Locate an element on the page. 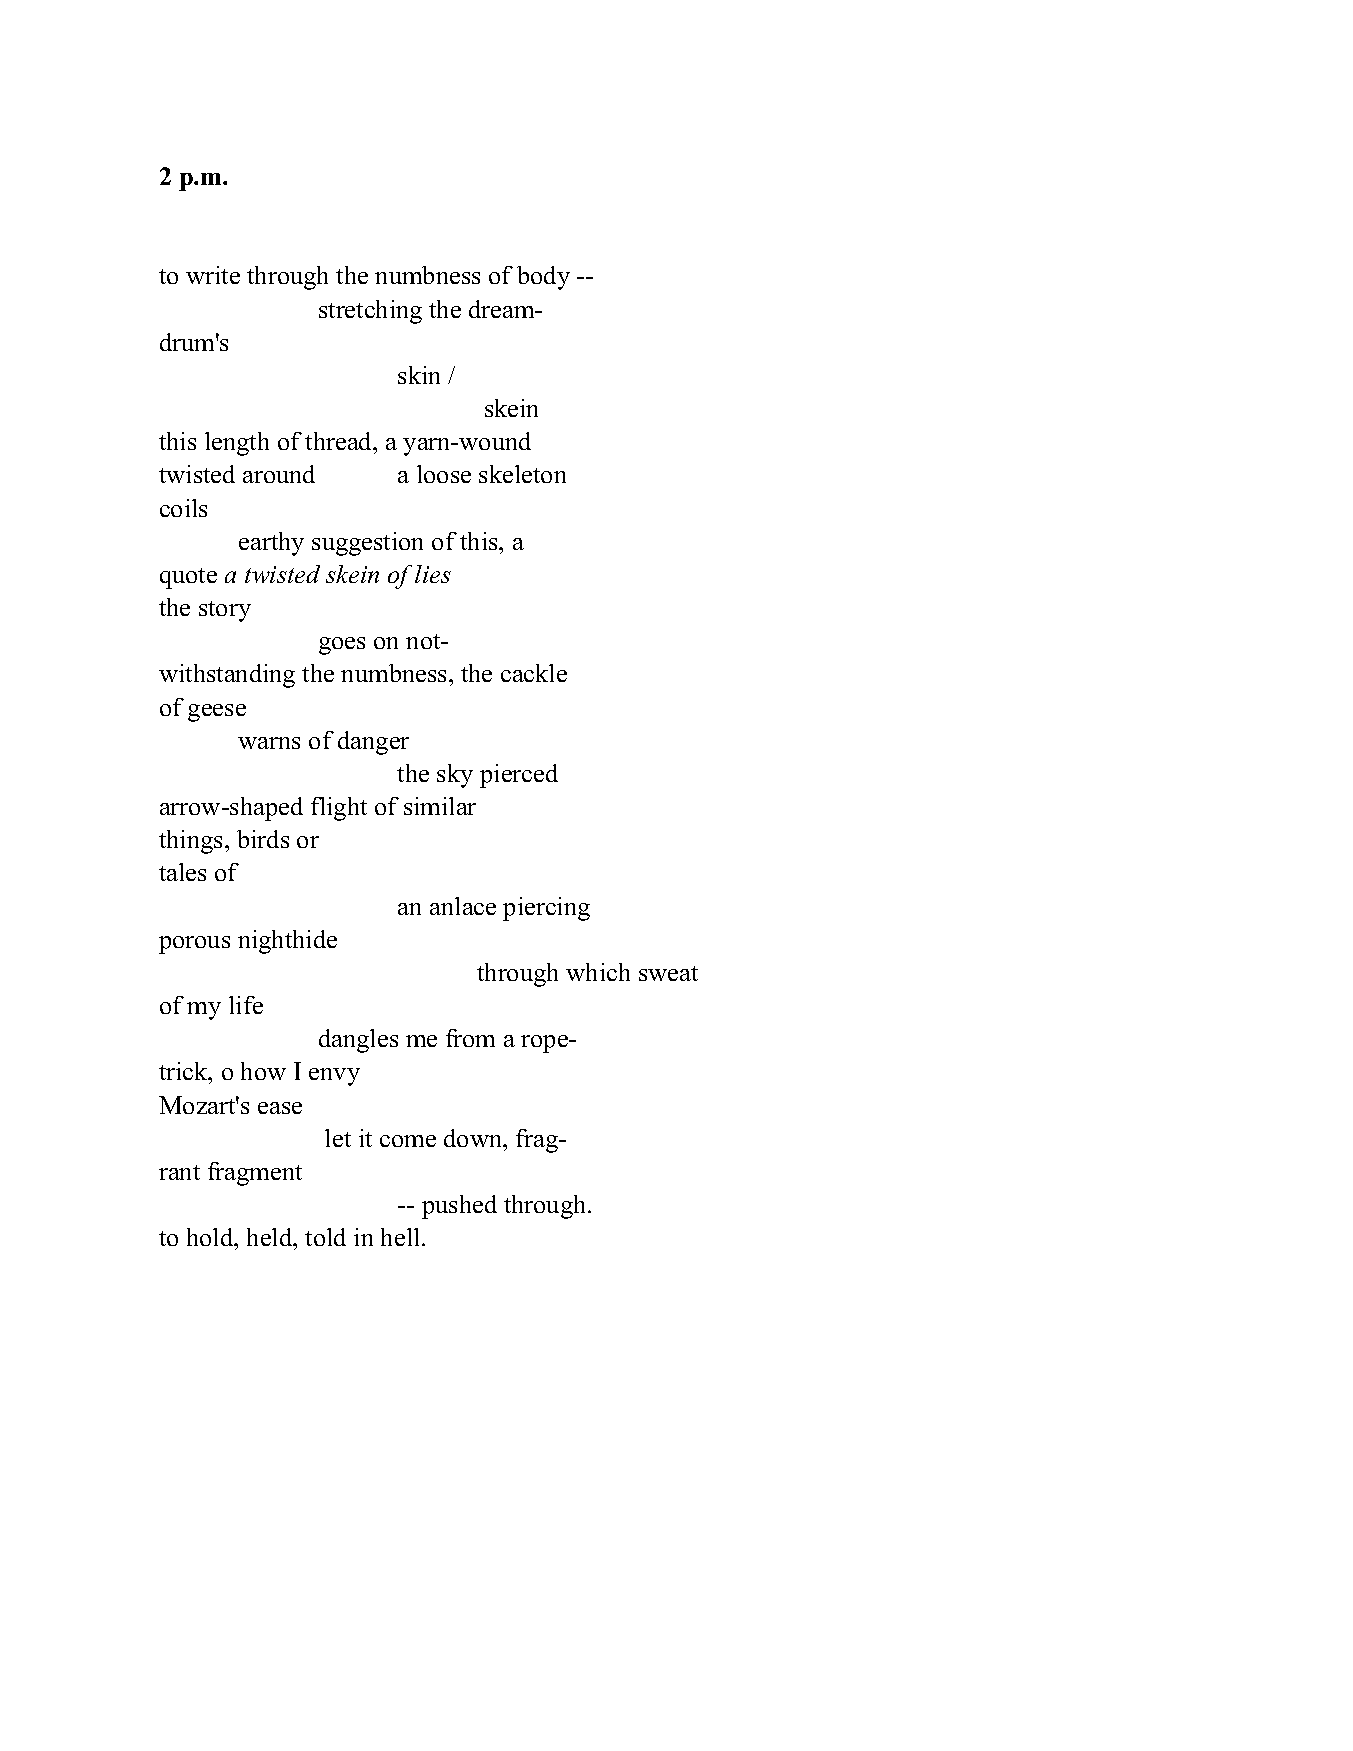 This image has width=1353, height=1751. warns is located at coordinates (269, 743).
